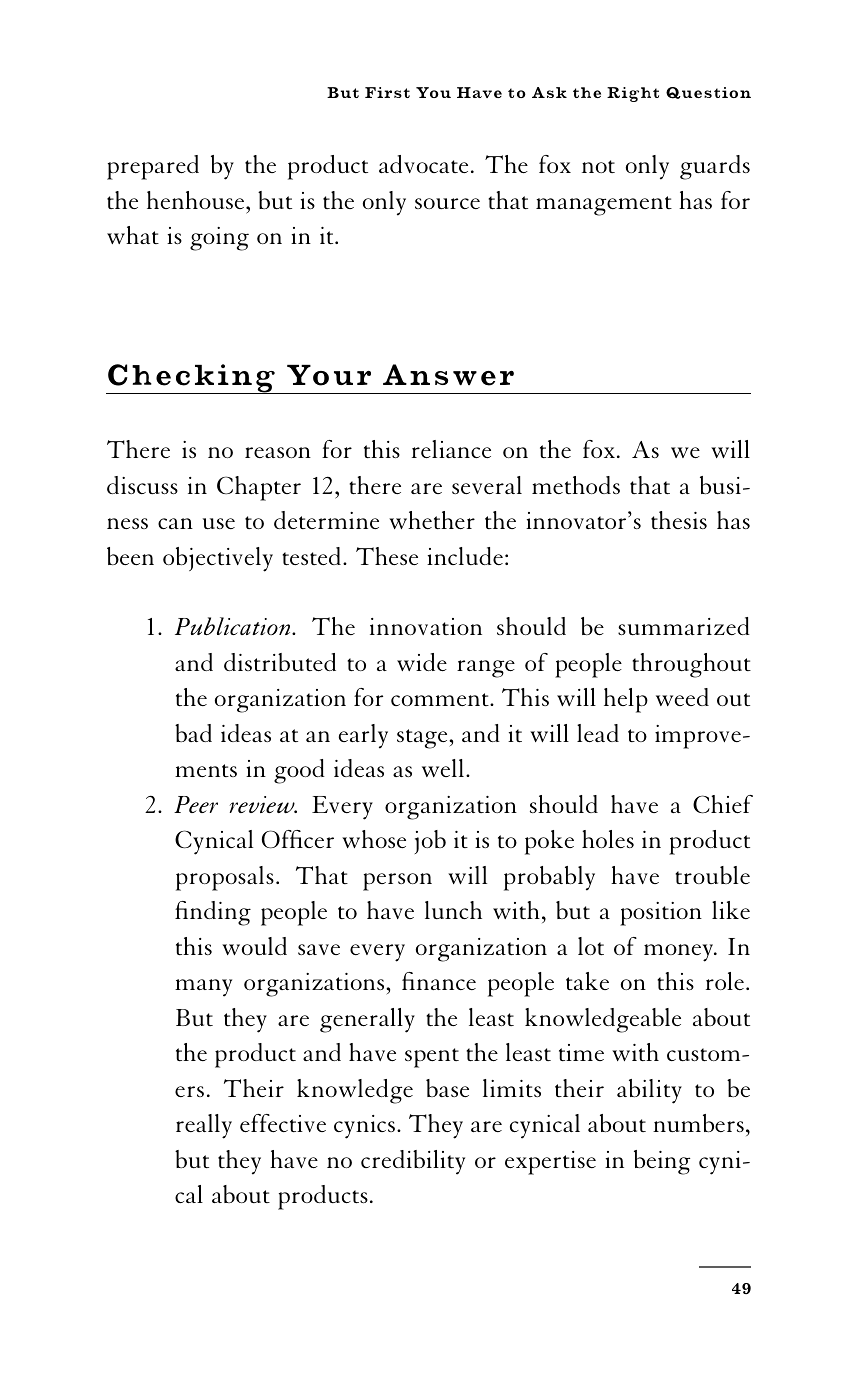 Image resolution: width=855 pixels, height=1400 pixels. I want to click on credibility, so click(413, 1162).
